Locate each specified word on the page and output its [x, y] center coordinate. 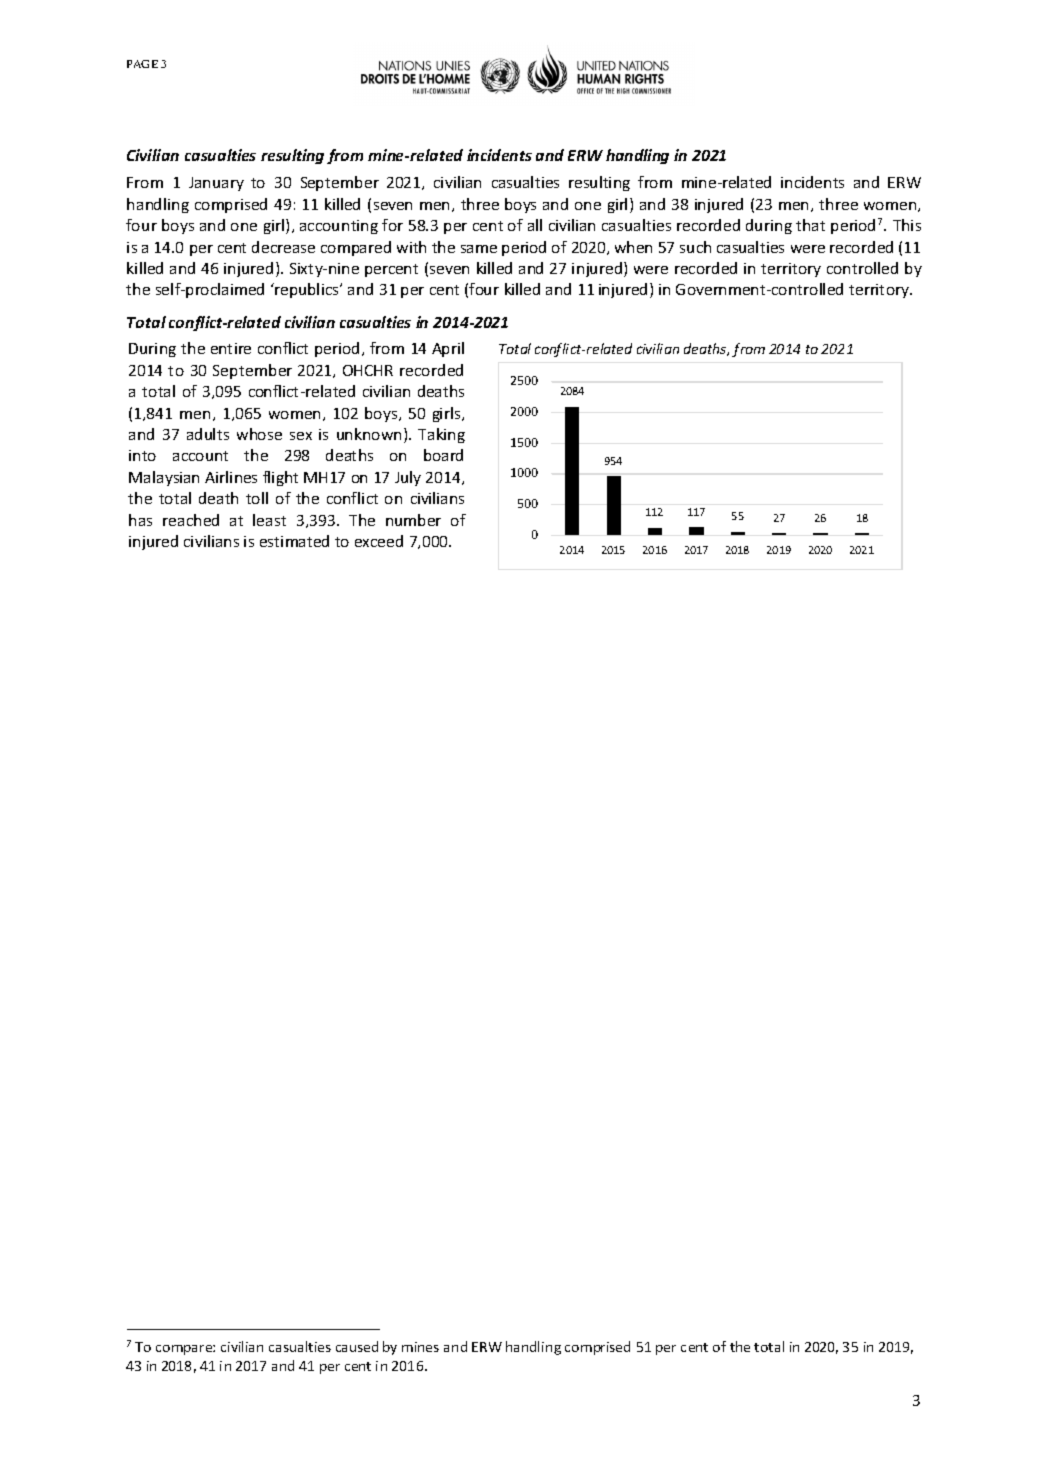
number [413, 520]
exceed [379, 541]
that [810, 225]
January [216, 184]
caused [357, 1346]
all [535, 225]
